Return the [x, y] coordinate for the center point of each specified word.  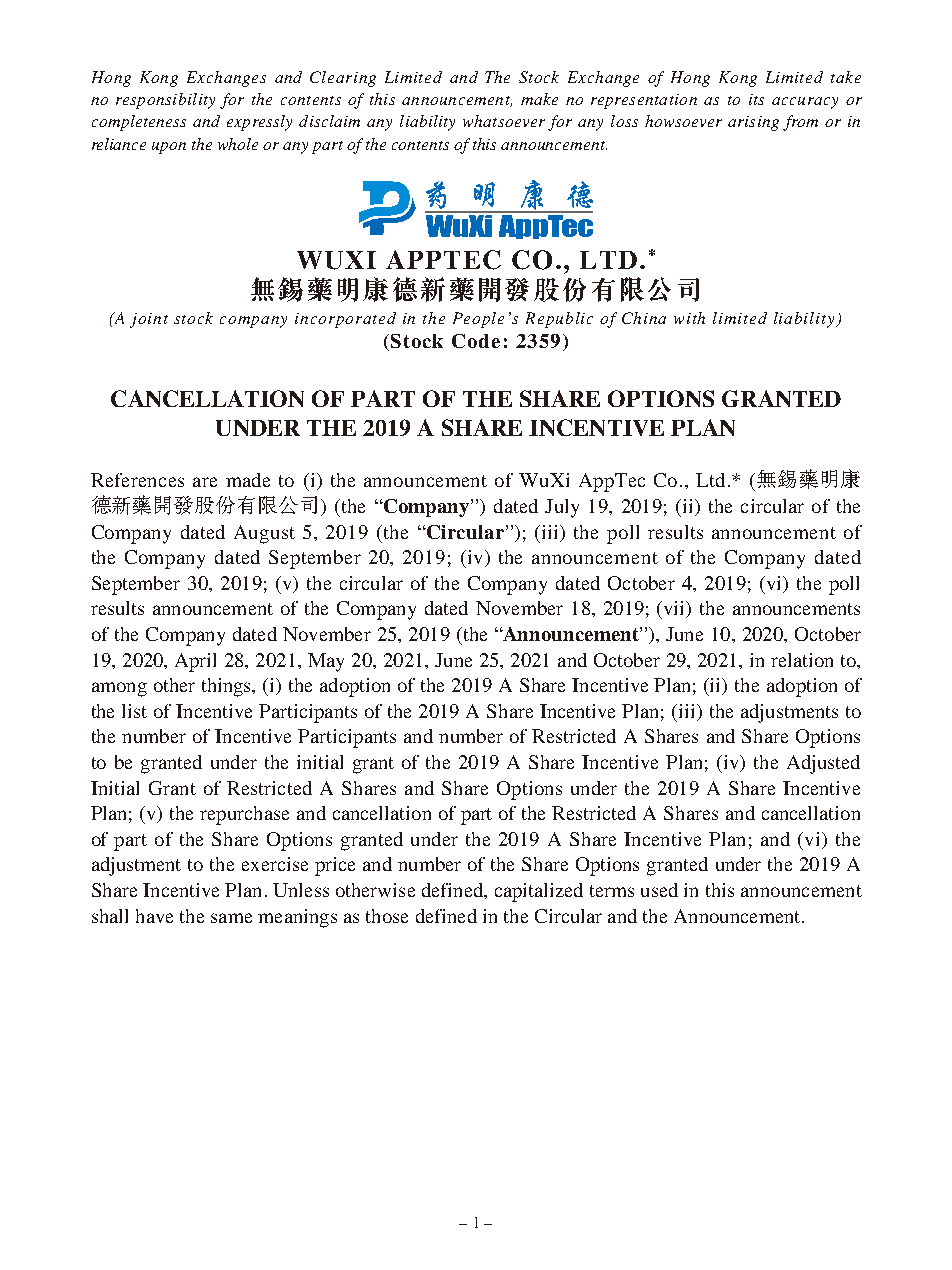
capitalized [539, 892]
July [562, 508]
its [756, 99]
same [231, 918]
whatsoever [504, 121]
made [248, 480]
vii [676, 609]
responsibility [165, 101]
